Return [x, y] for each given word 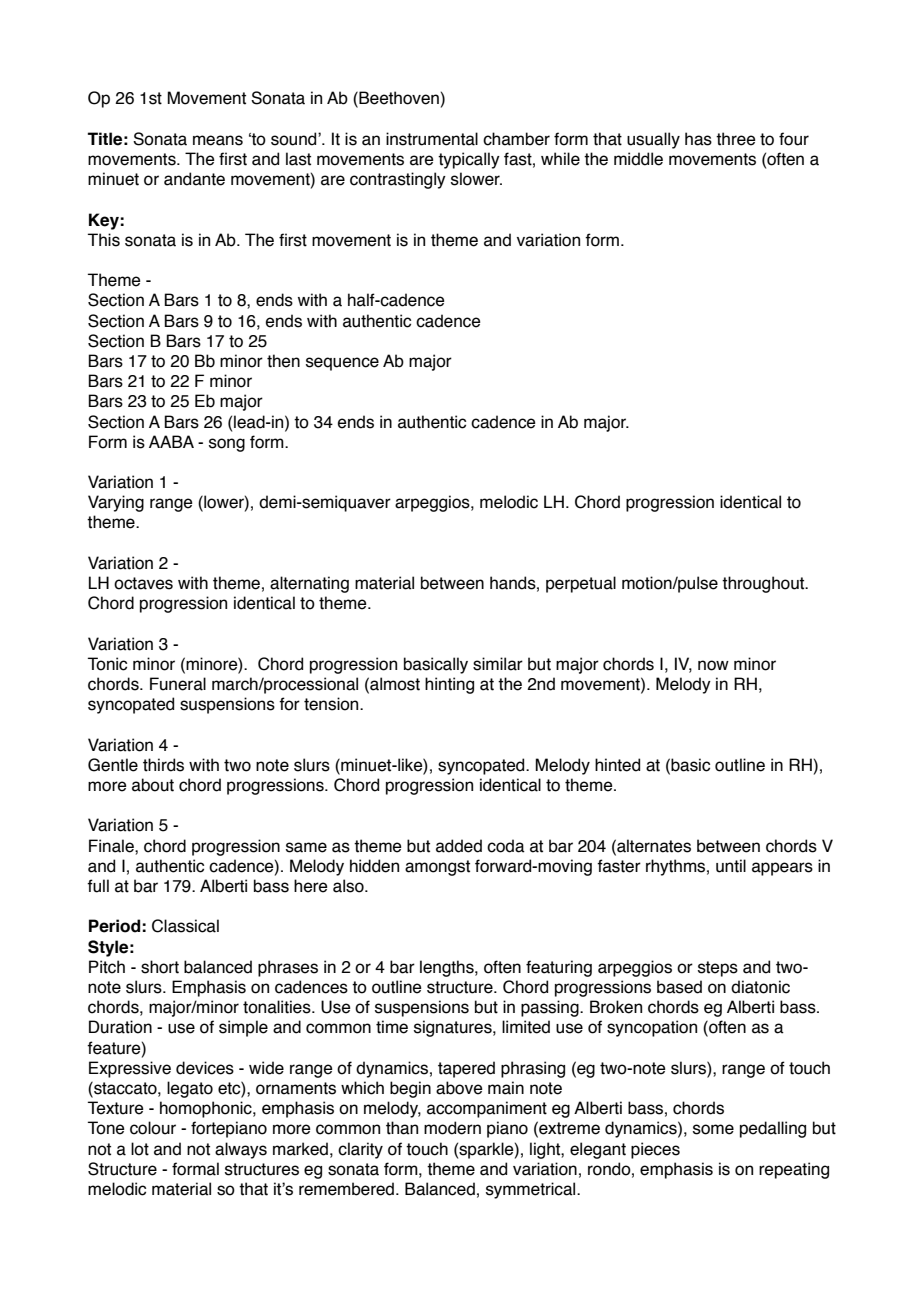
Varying [116, 503]
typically [469, 160]
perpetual [581, 584]
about [153, 785]
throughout [764, 584]
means [218, 140]
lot [140, 1149]
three [736, 139]
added [459, 846]
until [731, 866]
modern [452, 1128]
